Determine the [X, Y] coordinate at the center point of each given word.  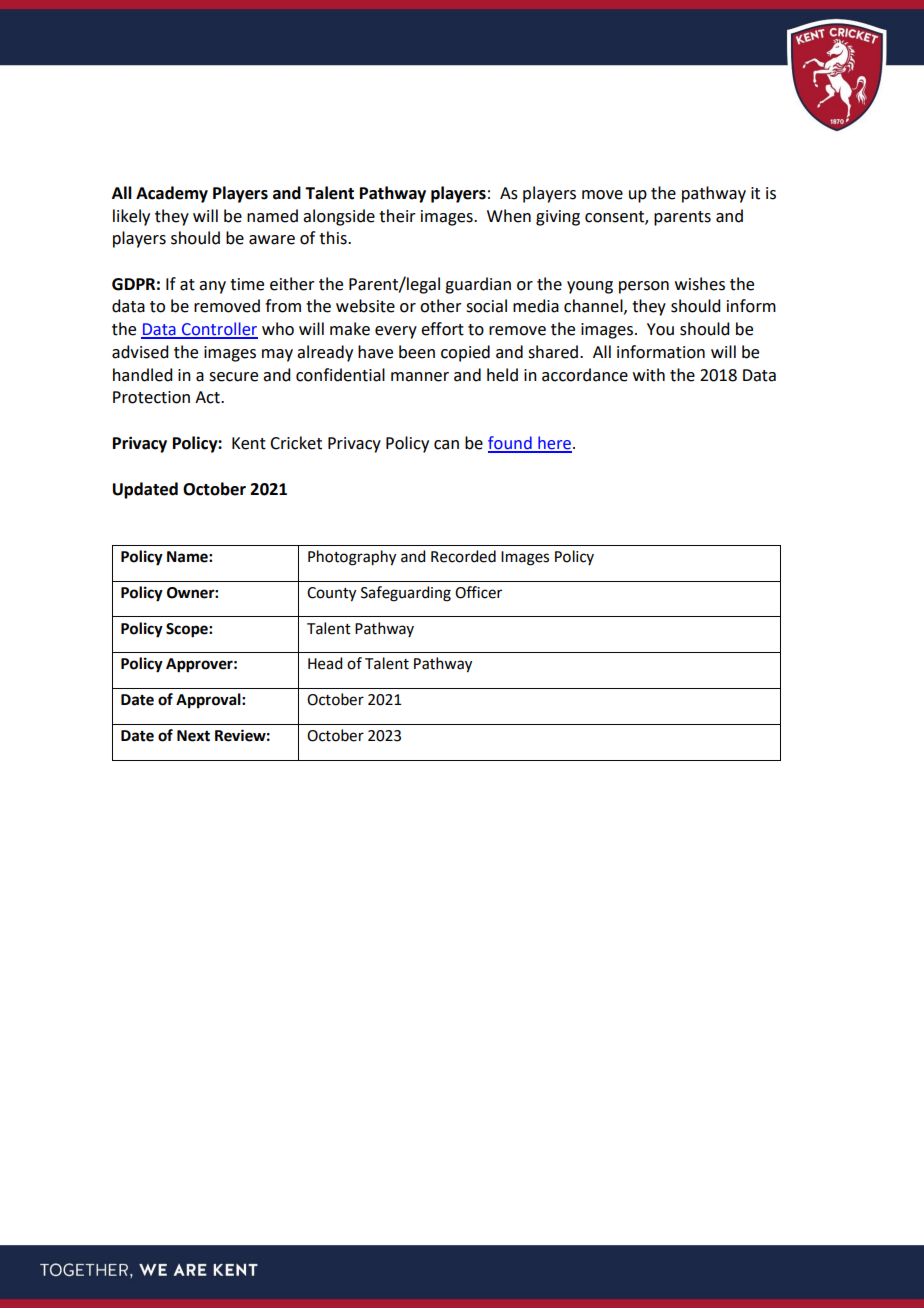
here [554, 444]
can [446, 445]
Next [193, 736]
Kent [249, 443]
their [397, 216]
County [331, 594]
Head [325, 663]
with [649, 375]
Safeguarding [406, 594]
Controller [219, 330]
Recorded [463, 556]
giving [558, 218]
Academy [172, 194]
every [396, 332]
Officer [478, 592]
